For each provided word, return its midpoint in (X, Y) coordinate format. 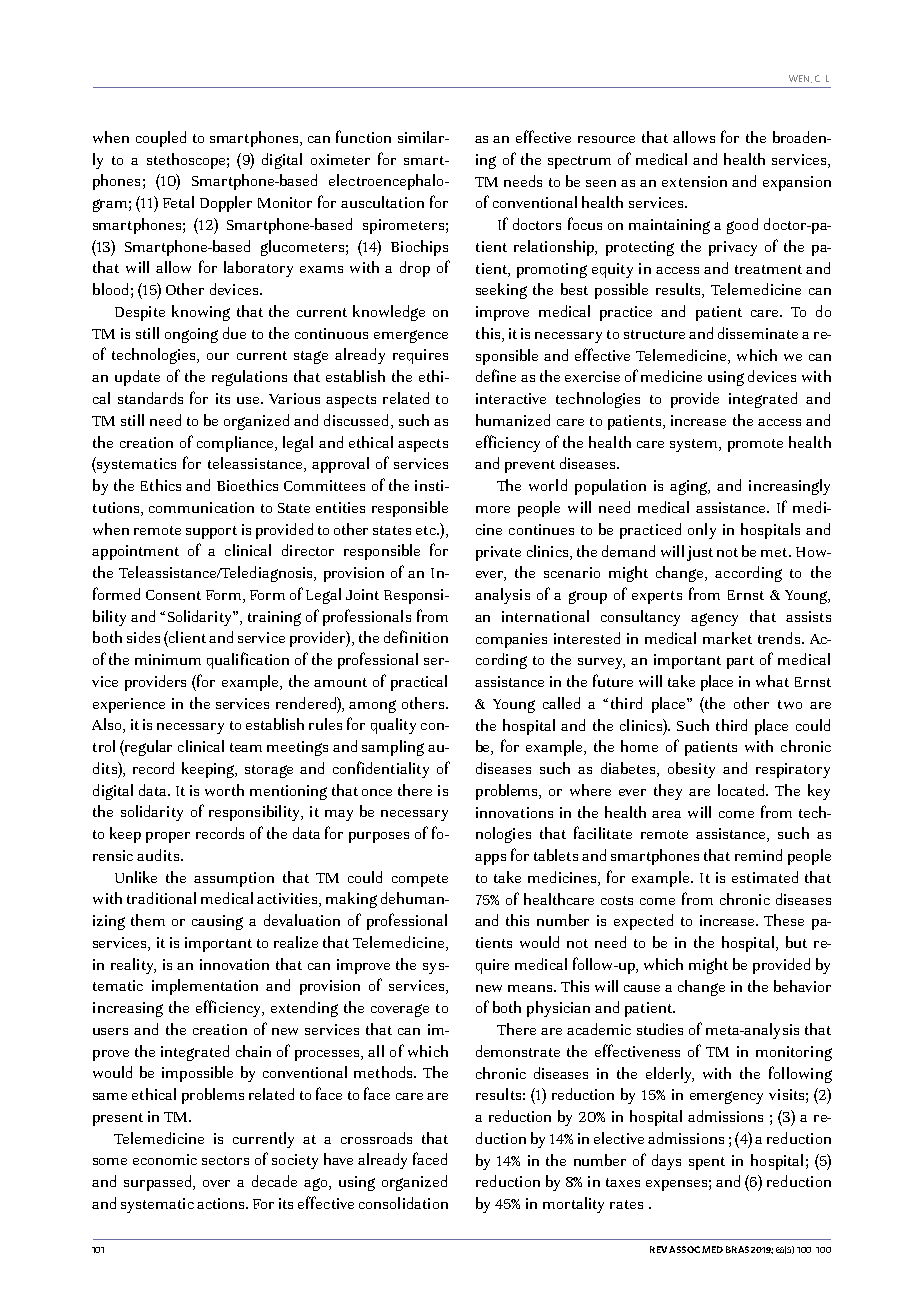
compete (420, 880)
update (137, 378)
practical (419, 683)
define (496, 375)
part (740, 662)
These (784, 920)
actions (222, 1203)
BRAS (737, 1249)
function (363, 136)
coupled (161, 139)
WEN (800, 79)
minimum (168, 659)
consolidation (403, 1203)
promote (755, 445)
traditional (161, 898)
